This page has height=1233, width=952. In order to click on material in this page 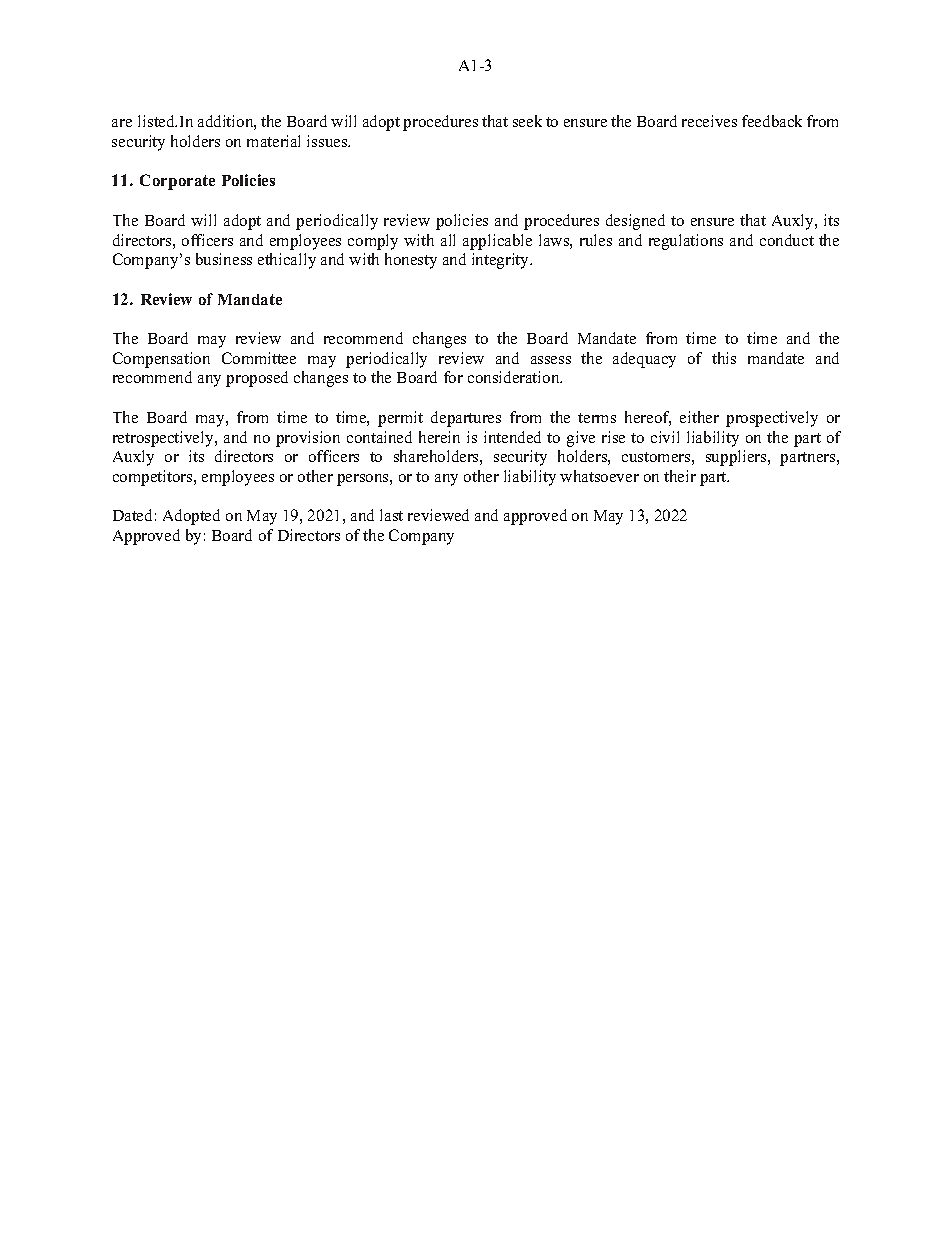, I will do `click(273, 141)`.
